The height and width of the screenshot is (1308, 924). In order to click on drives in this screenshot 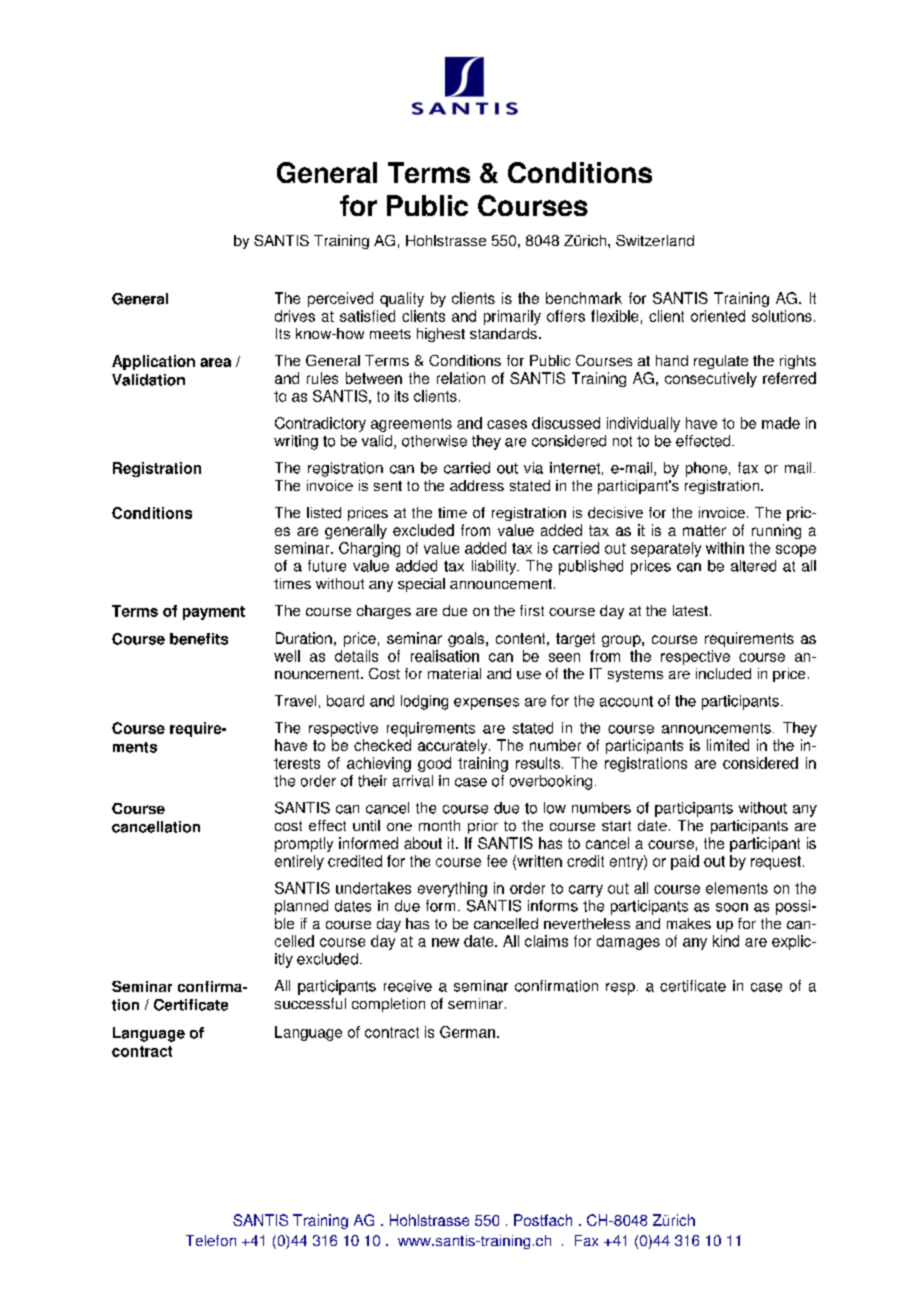, I will do `click(295, 316)`.
